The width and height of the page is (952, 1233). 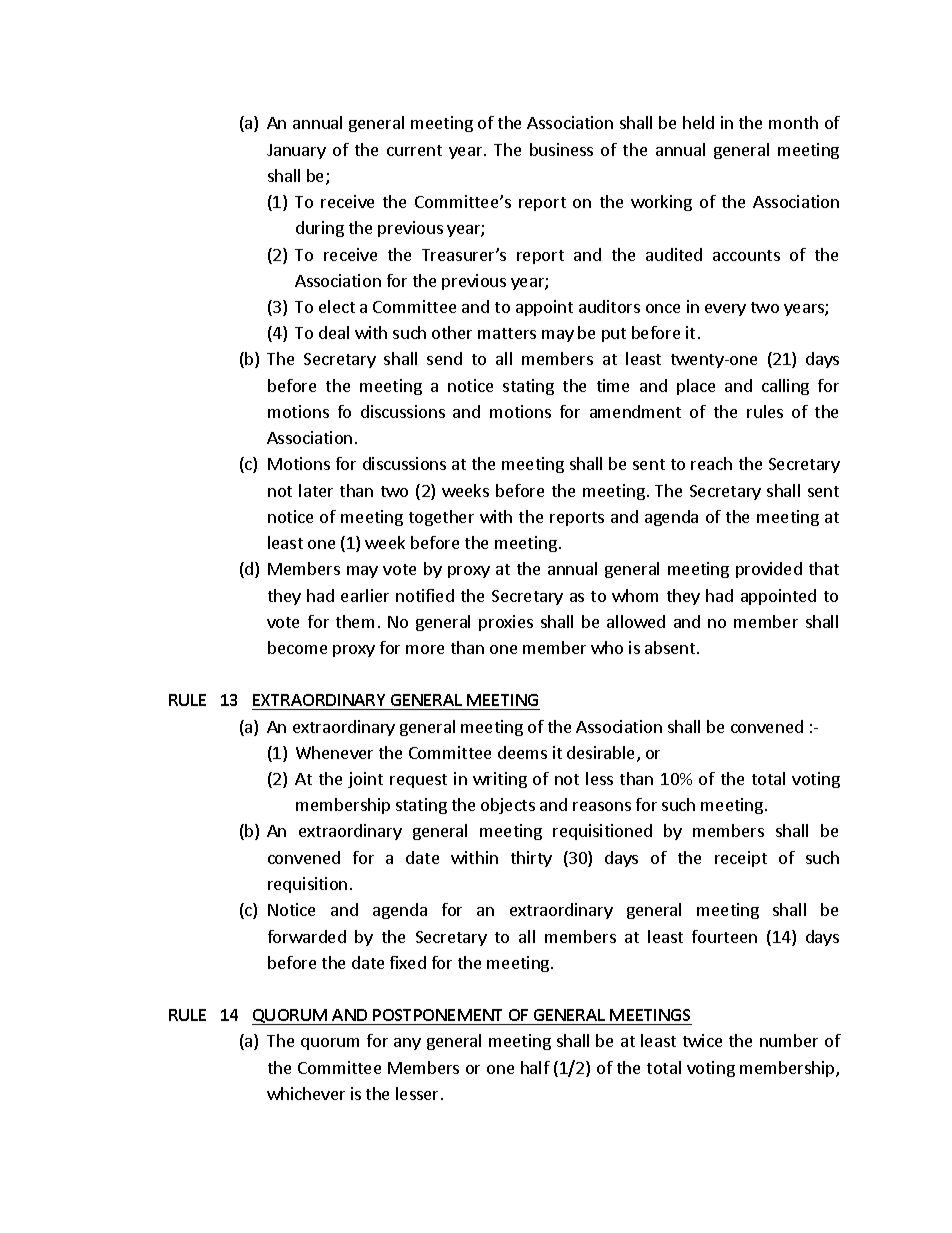 I want to click on earlier, so click(x=365, y=595).
